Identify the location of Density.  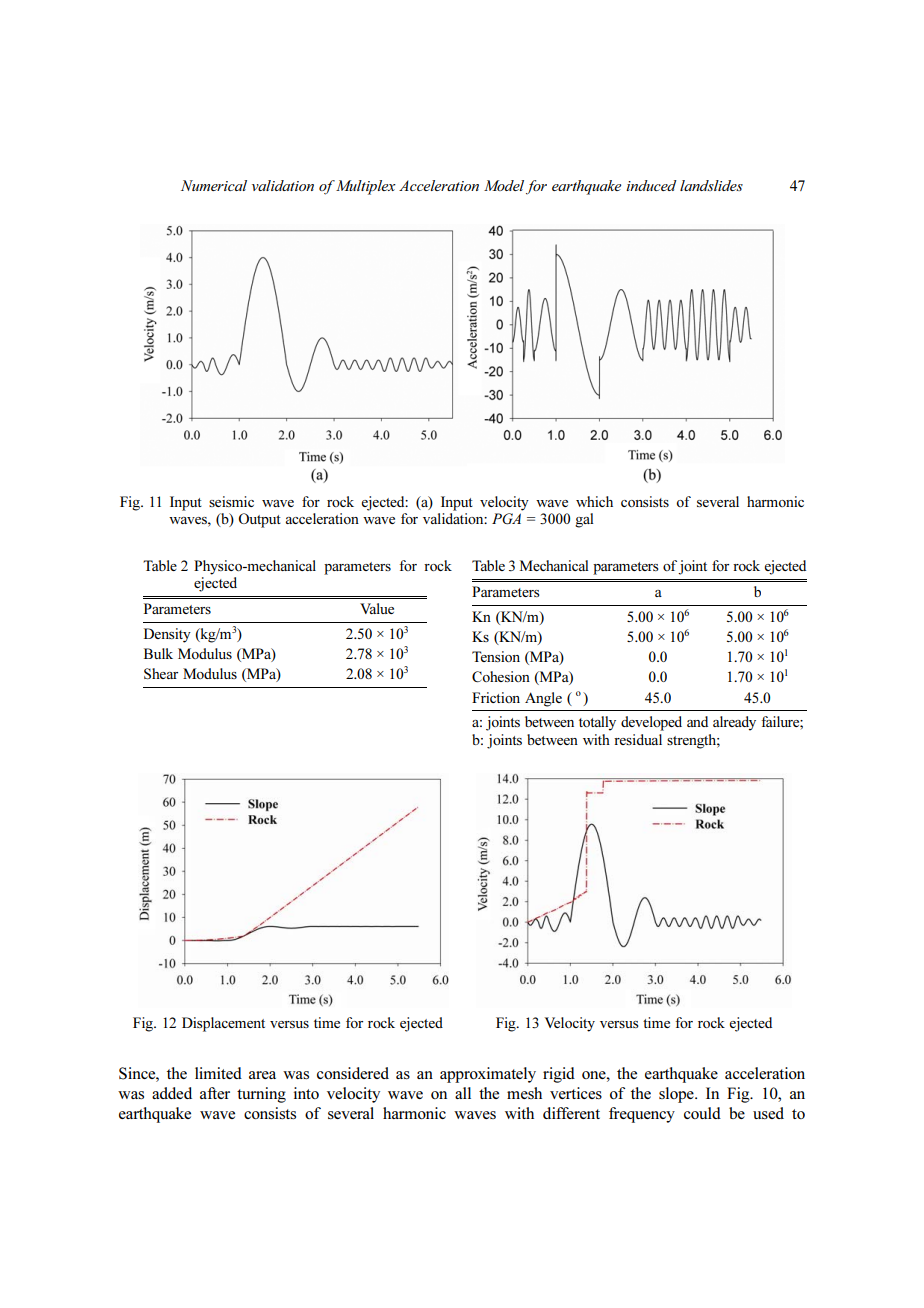
(167, 635).
